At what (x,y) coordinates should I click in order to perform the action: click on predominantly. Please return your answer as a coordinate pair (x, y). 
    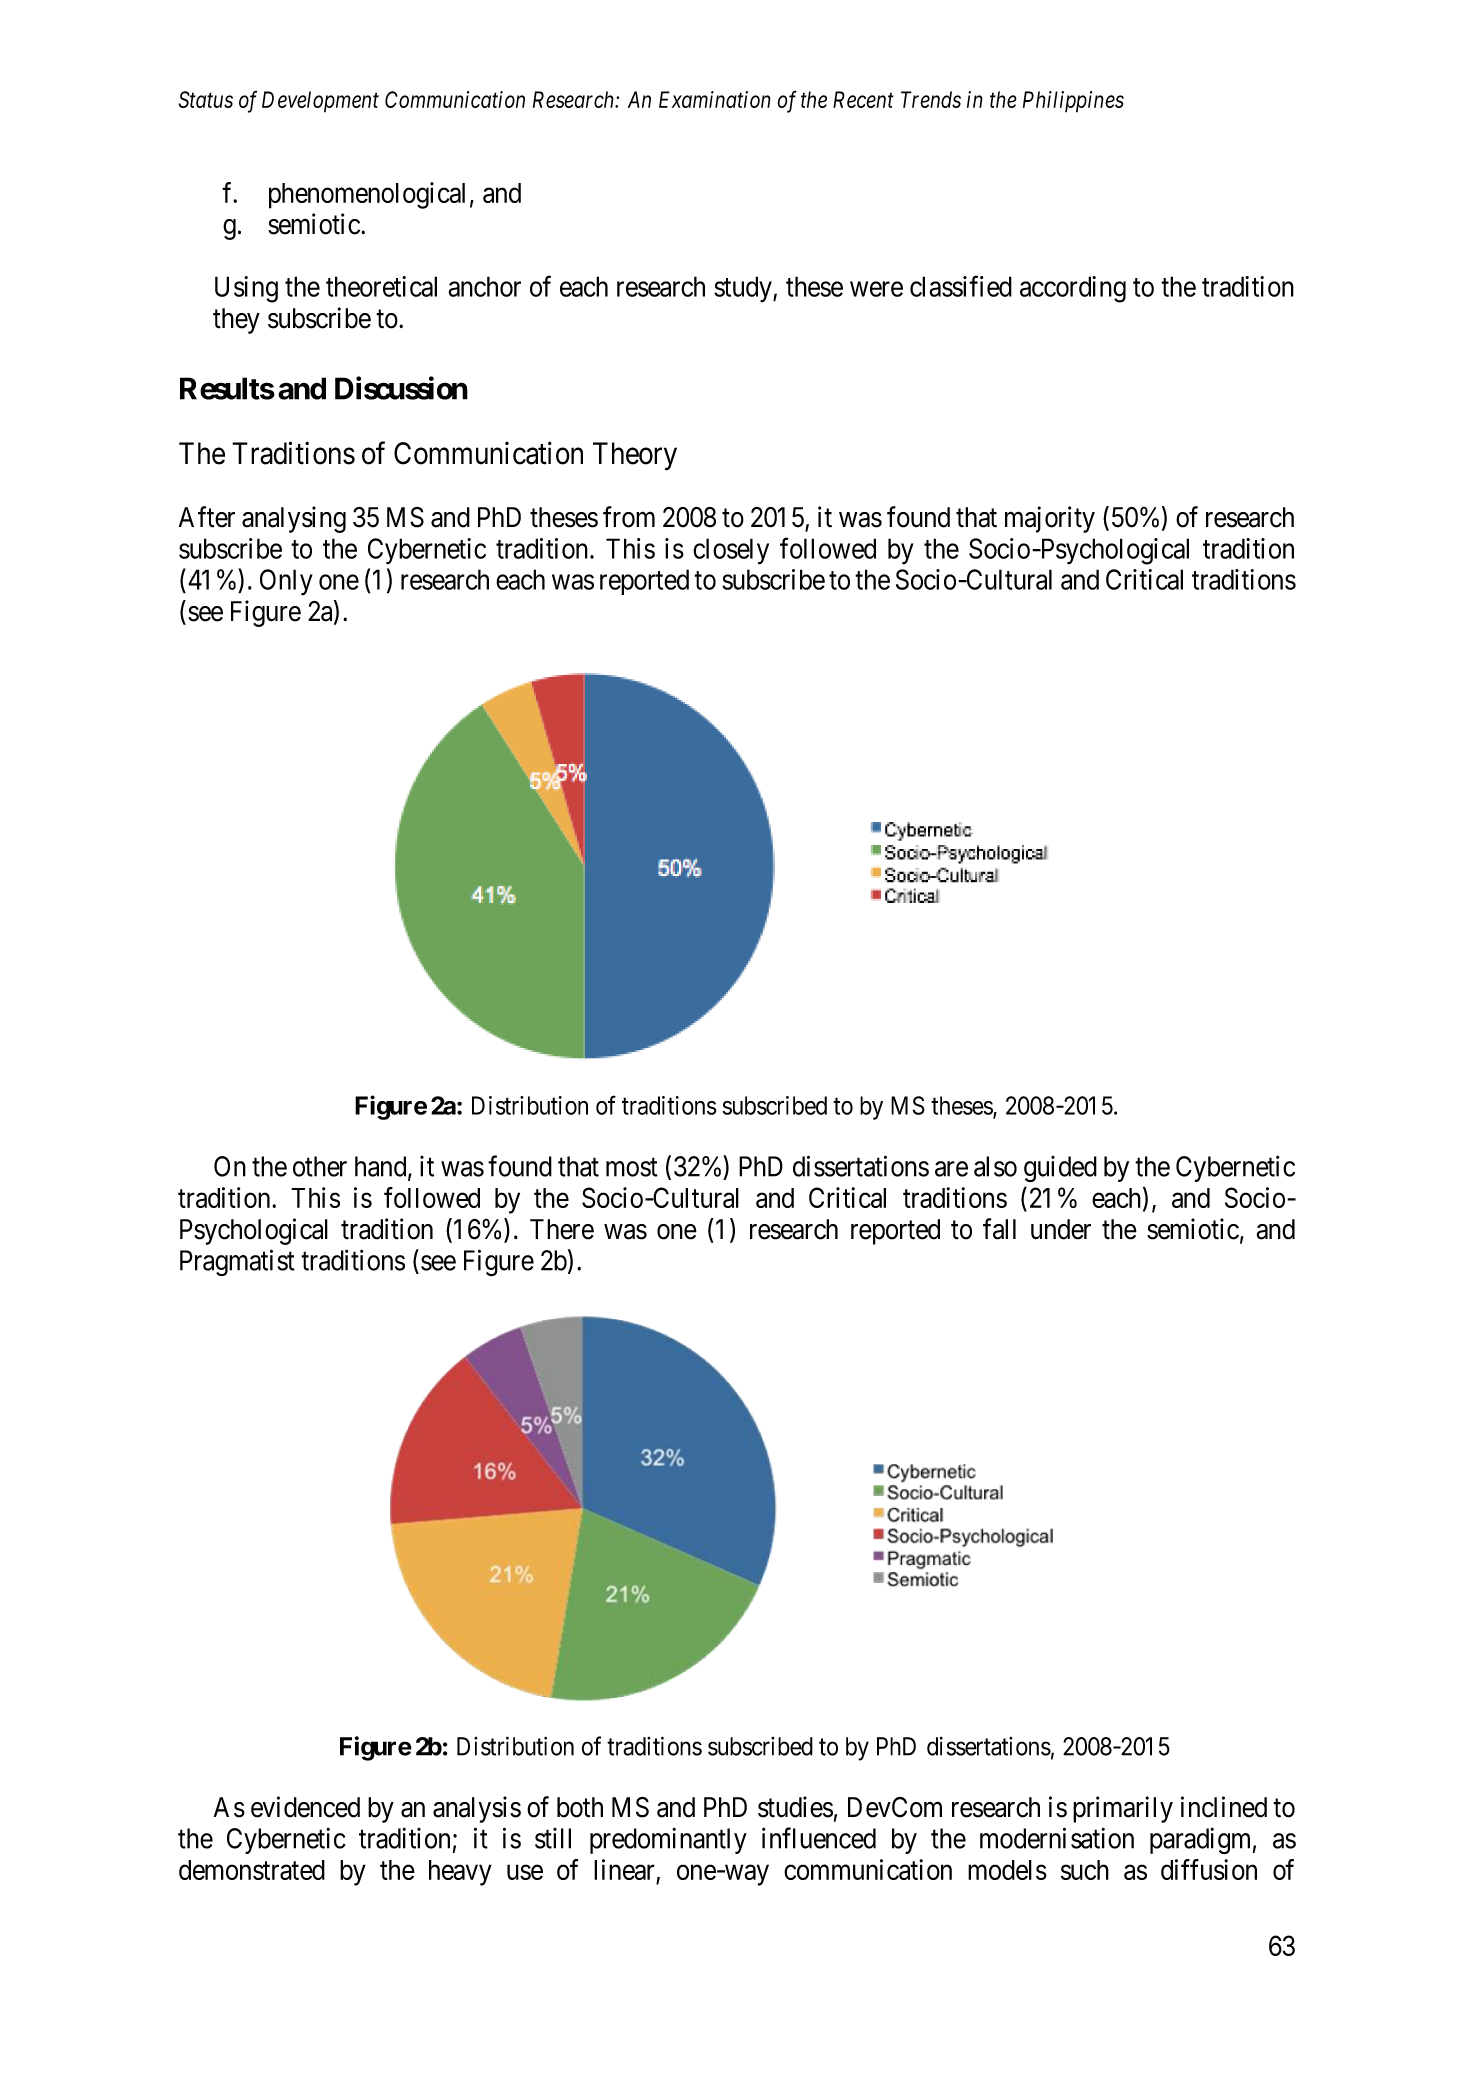
    Looking at the image, I should click on (668, 1841).
